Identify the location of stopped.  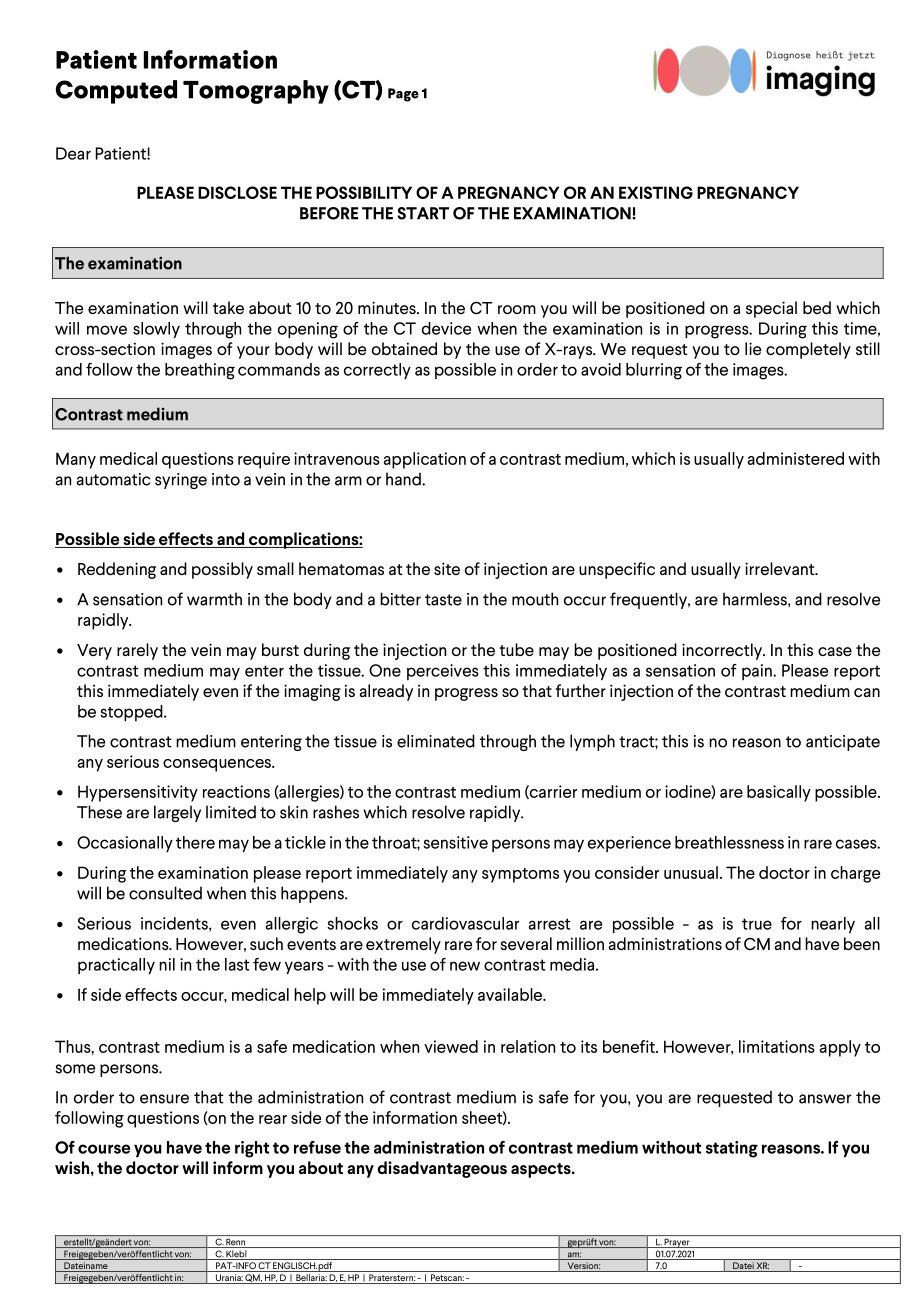
(132, 713).
